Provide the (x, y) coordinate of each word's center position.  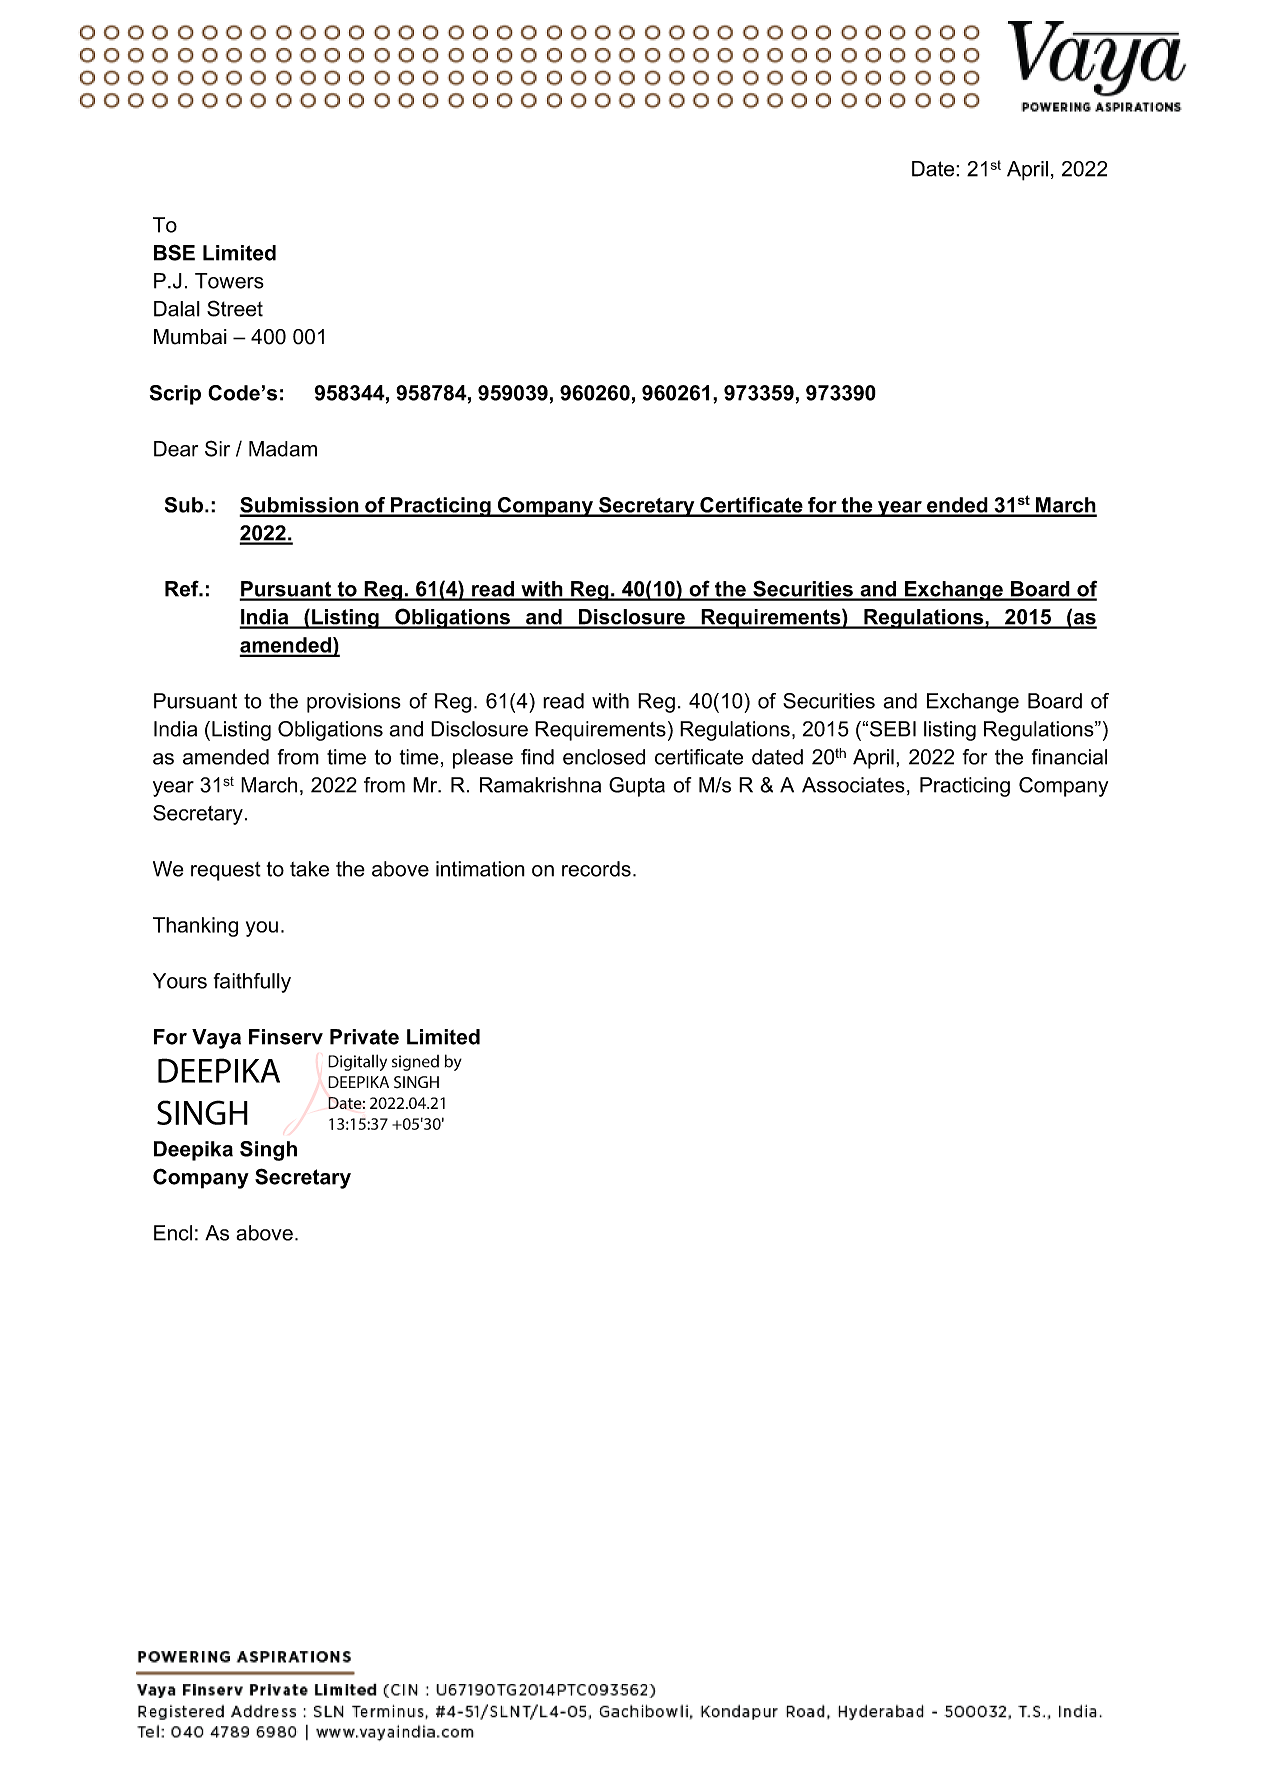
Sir (217, 448)
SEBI (893, 729)
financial (1069, 757)
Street (235, 308)
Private (364, 1037)
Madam (283, 449)
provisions (354, 703)
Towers (229, 281)
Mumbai (190, 337)
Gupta (637, 787)
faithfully (252, 983)
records (596, 869)
